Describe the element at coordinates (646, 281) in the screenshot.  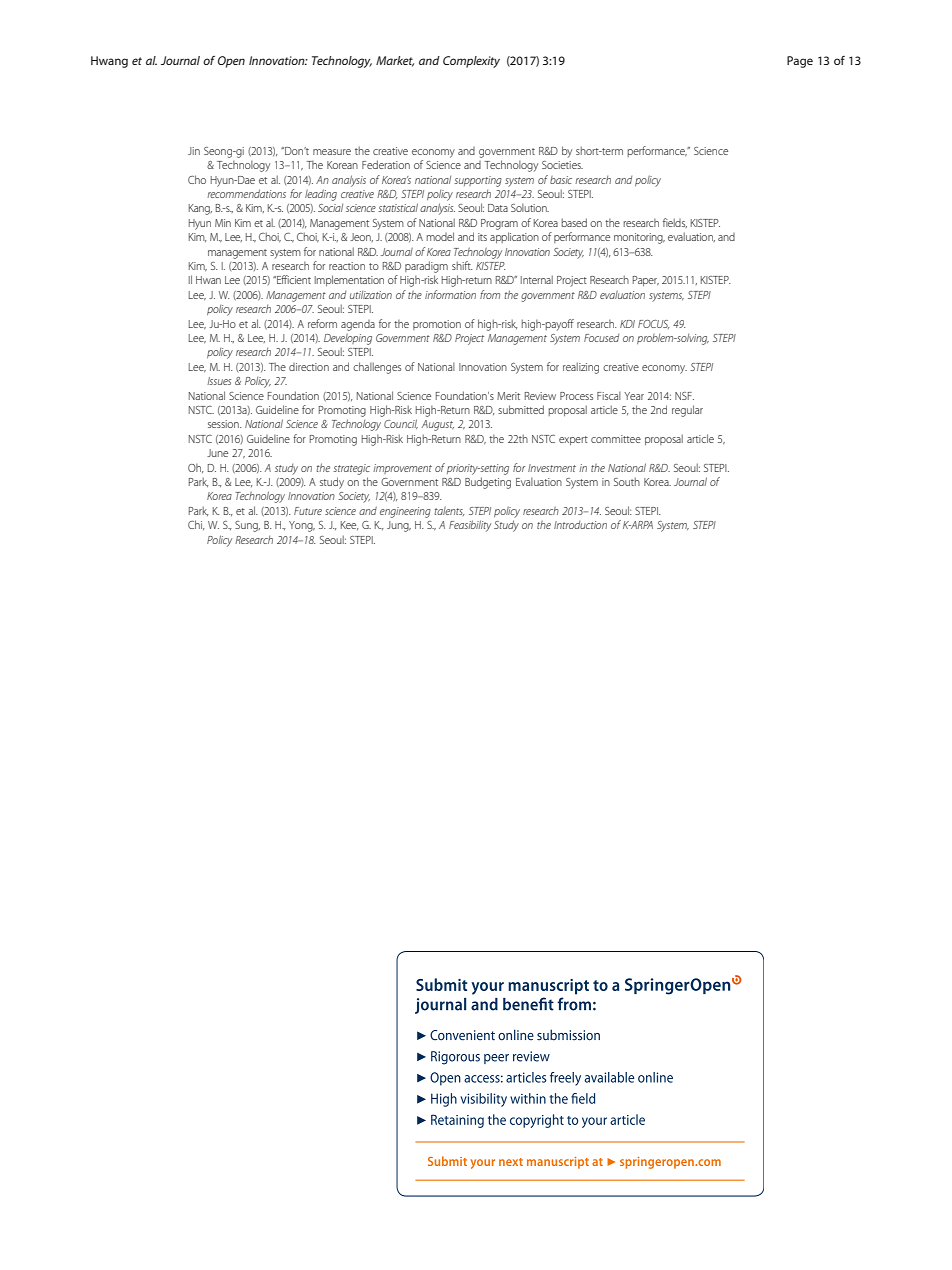
I see `Paper` at that location.
